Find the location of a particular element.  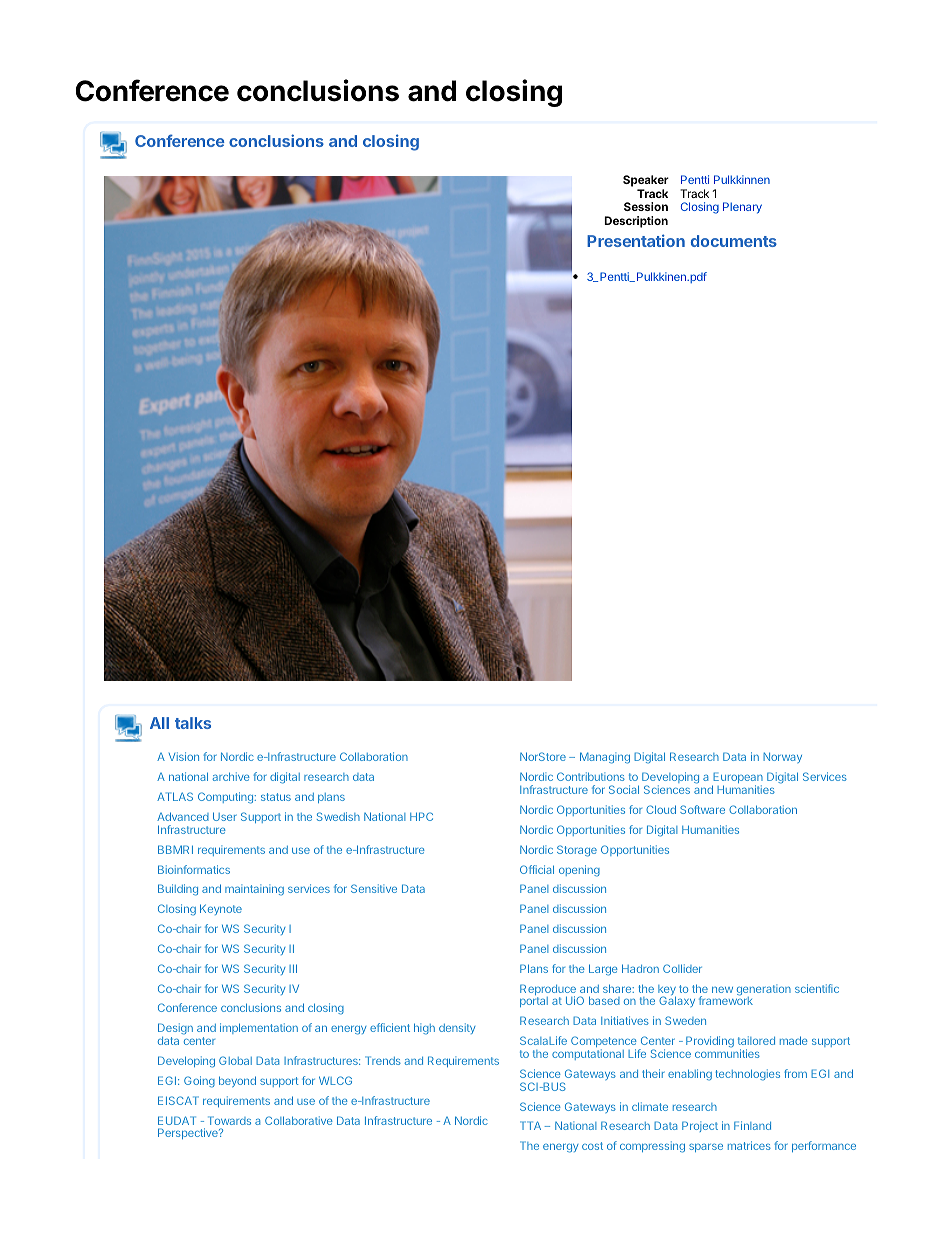

Plenary is located at coordinates (742, 208).
